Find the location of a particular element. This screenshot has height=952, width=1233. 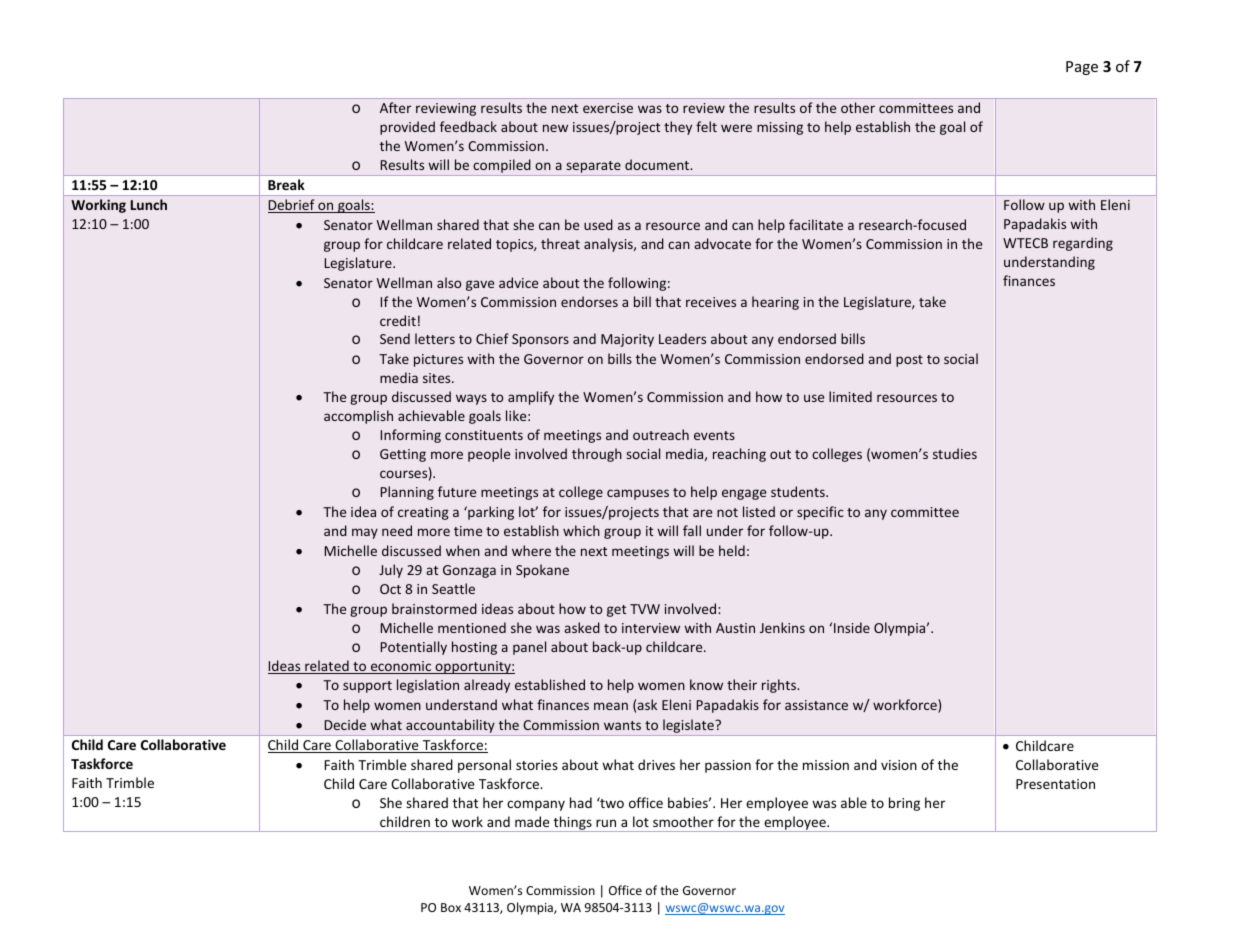

Page is located at coordinates (1082, 68).
